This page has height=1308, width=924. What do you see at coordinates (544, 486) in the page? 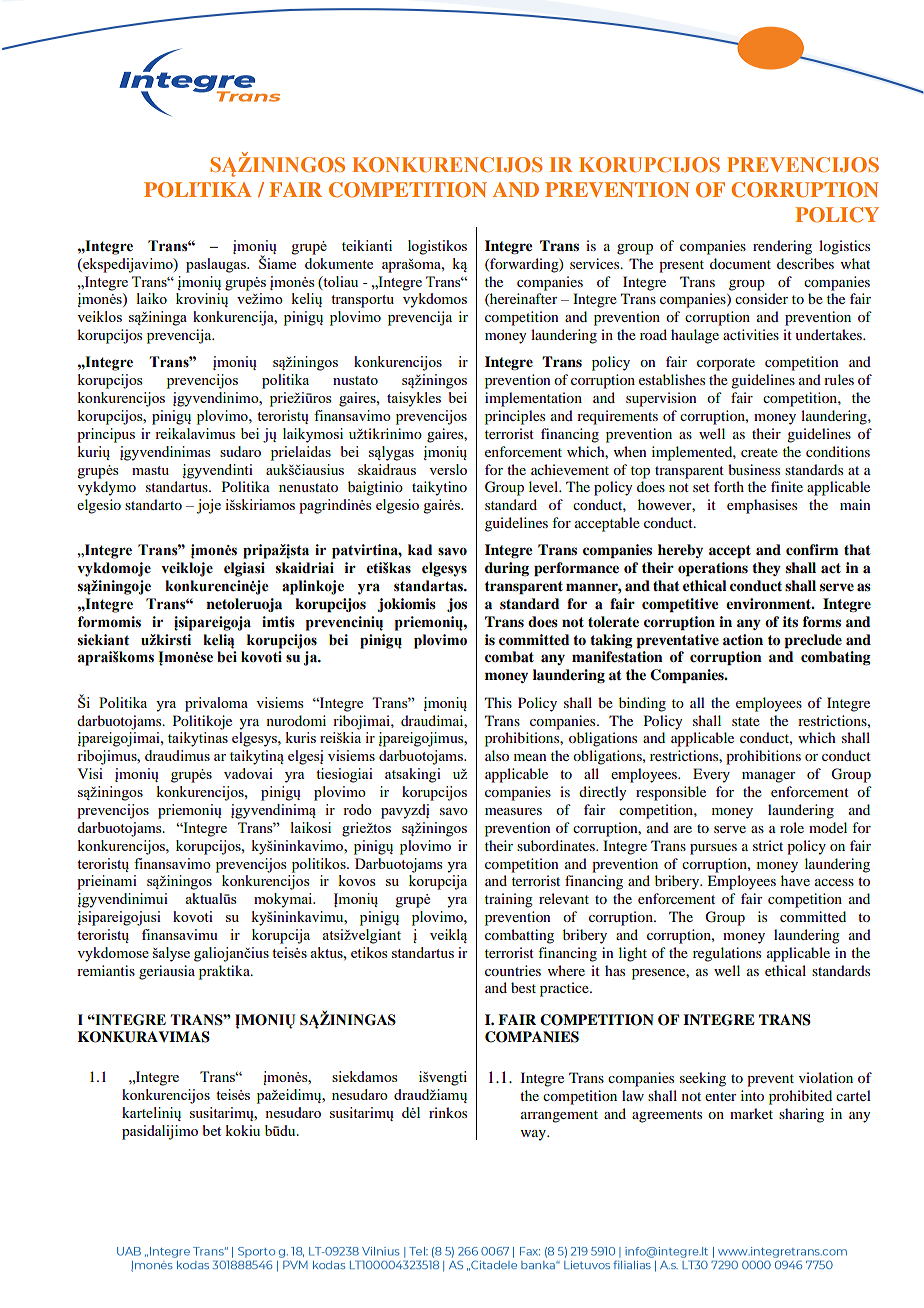
I see `level` at bounding box center [544, 486].
